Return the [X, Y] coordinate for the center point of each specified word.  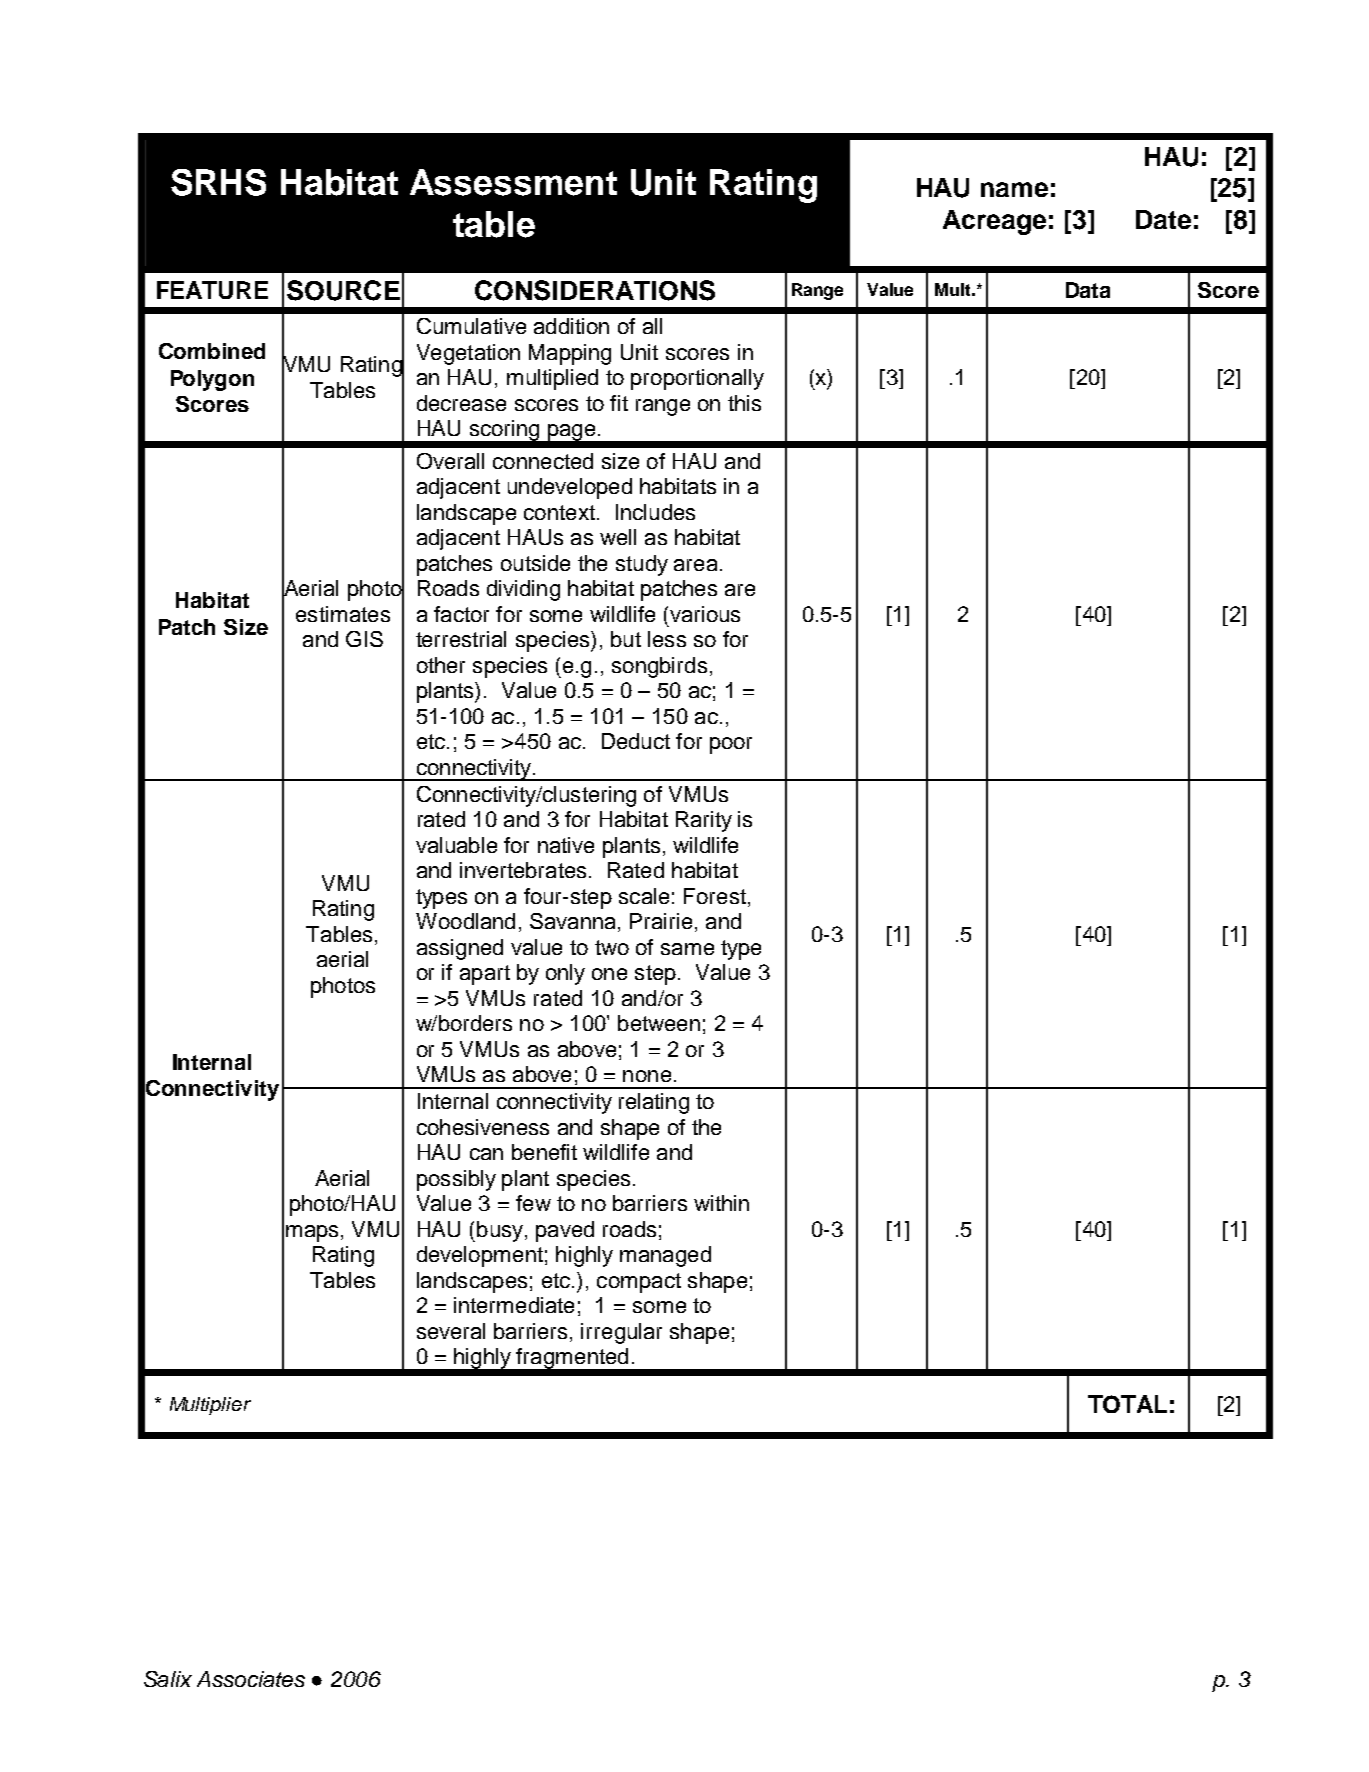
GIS [364, 639]
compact [639, 1283]
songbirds [659, 667]
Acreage [994, 222]
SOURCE [343, 290]
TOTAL [1127, 1404]
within [721, 1203]
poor [731, 745]
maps [312, 1233]
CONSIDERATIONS [595, 290]
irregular [621, 1333]
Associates [251, 1679]
